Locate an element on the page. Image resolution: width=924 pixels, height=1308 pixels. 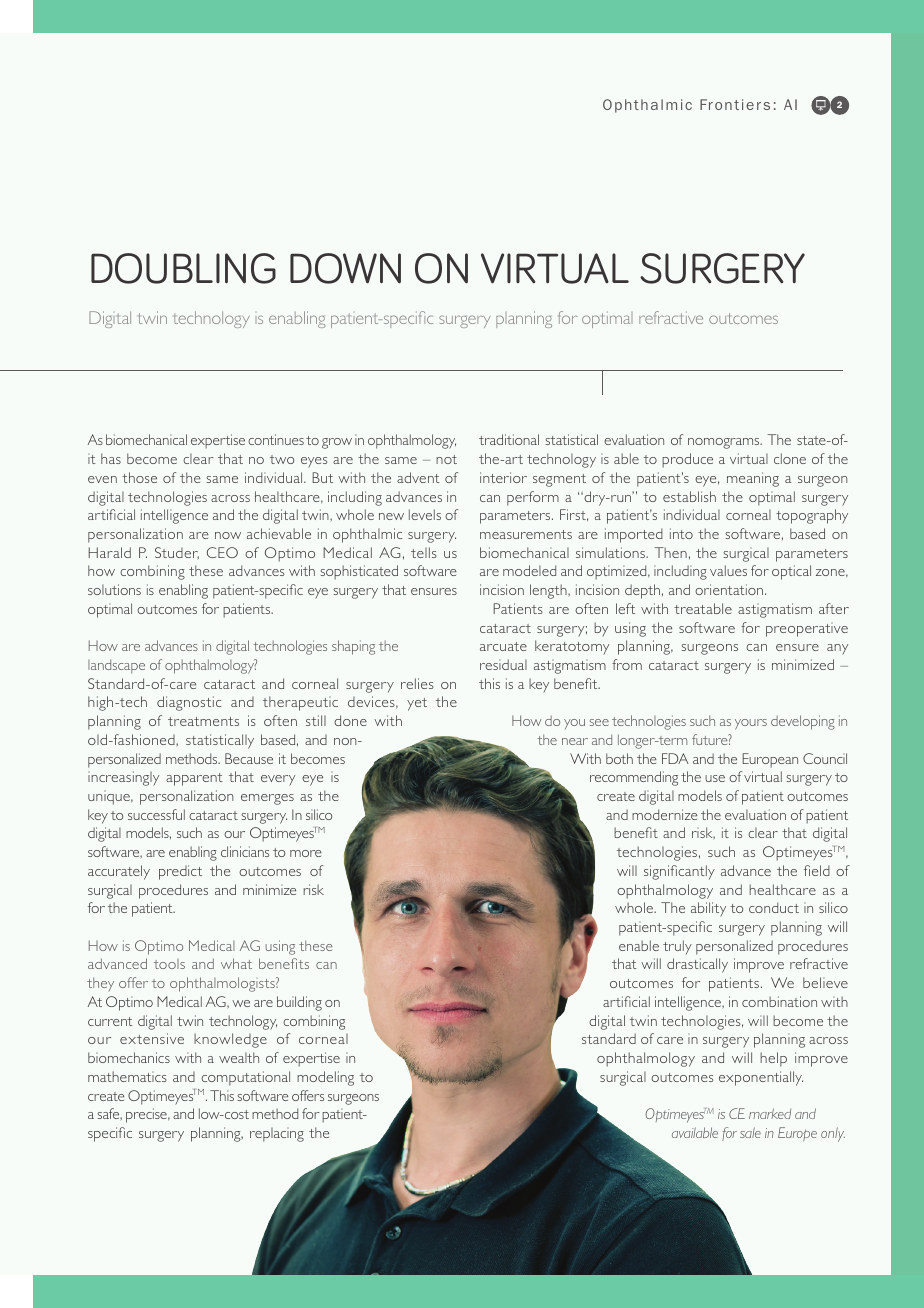
more is located at coordinates (306, 853).
